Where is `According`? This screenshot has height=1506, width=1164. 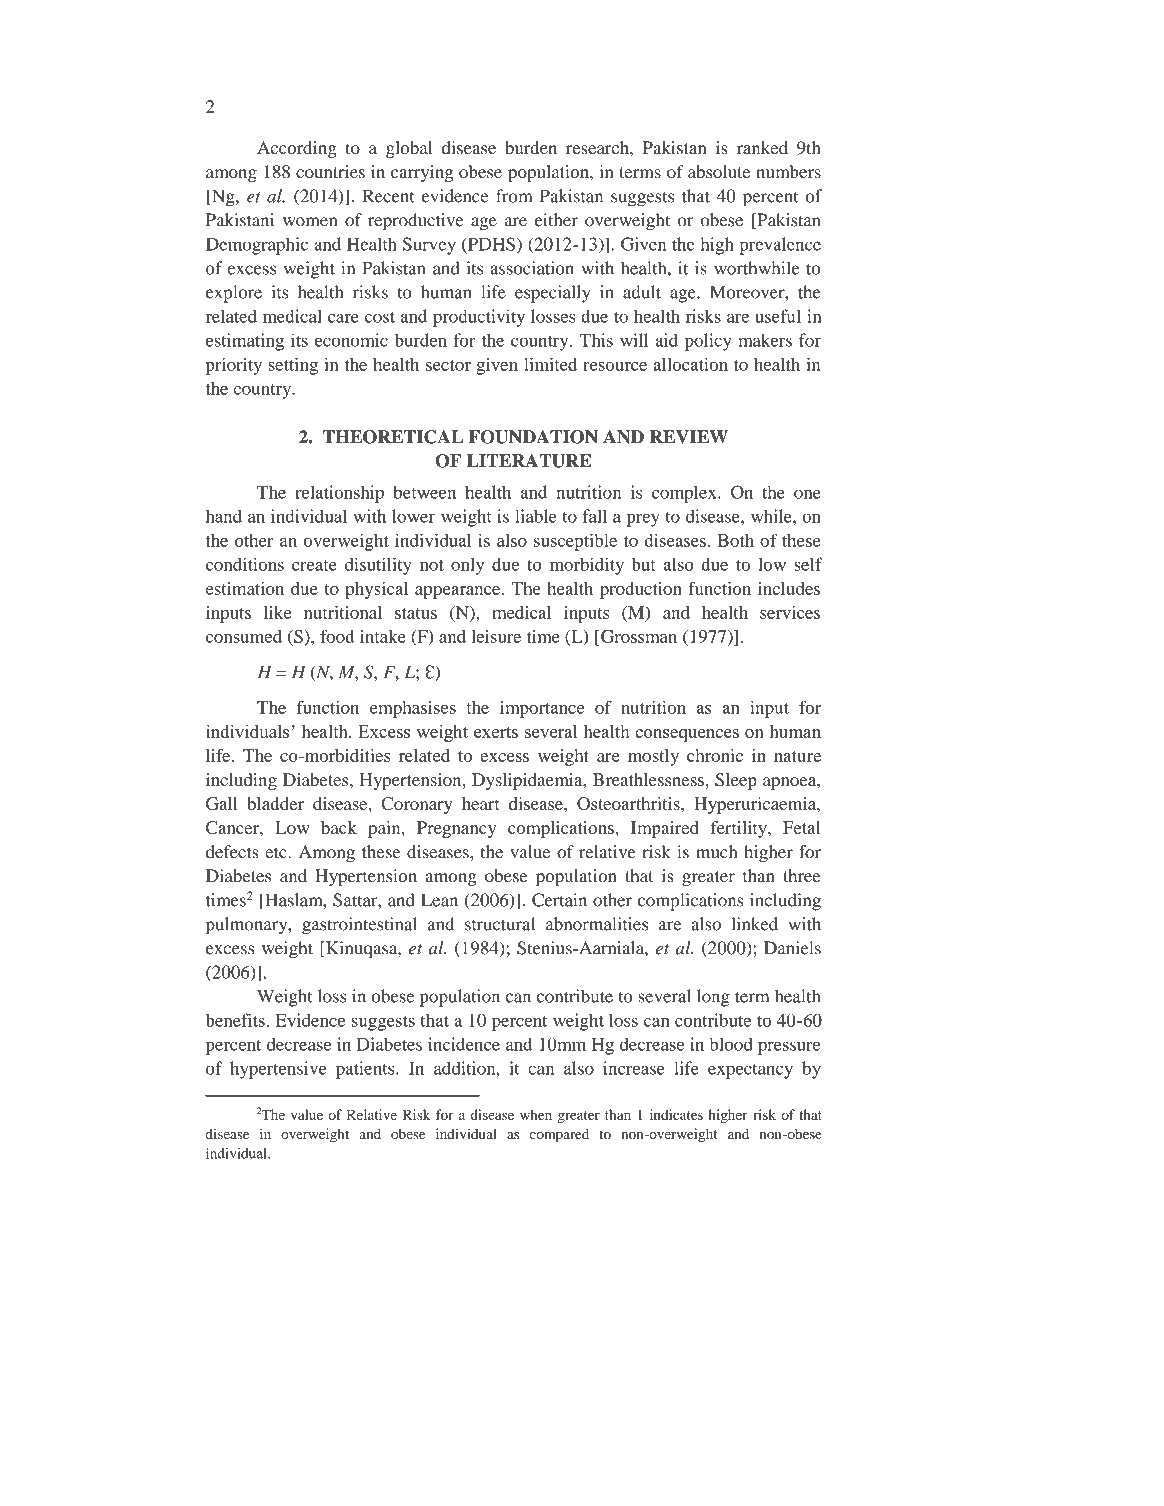 According is located at coordinates (297, 149).
